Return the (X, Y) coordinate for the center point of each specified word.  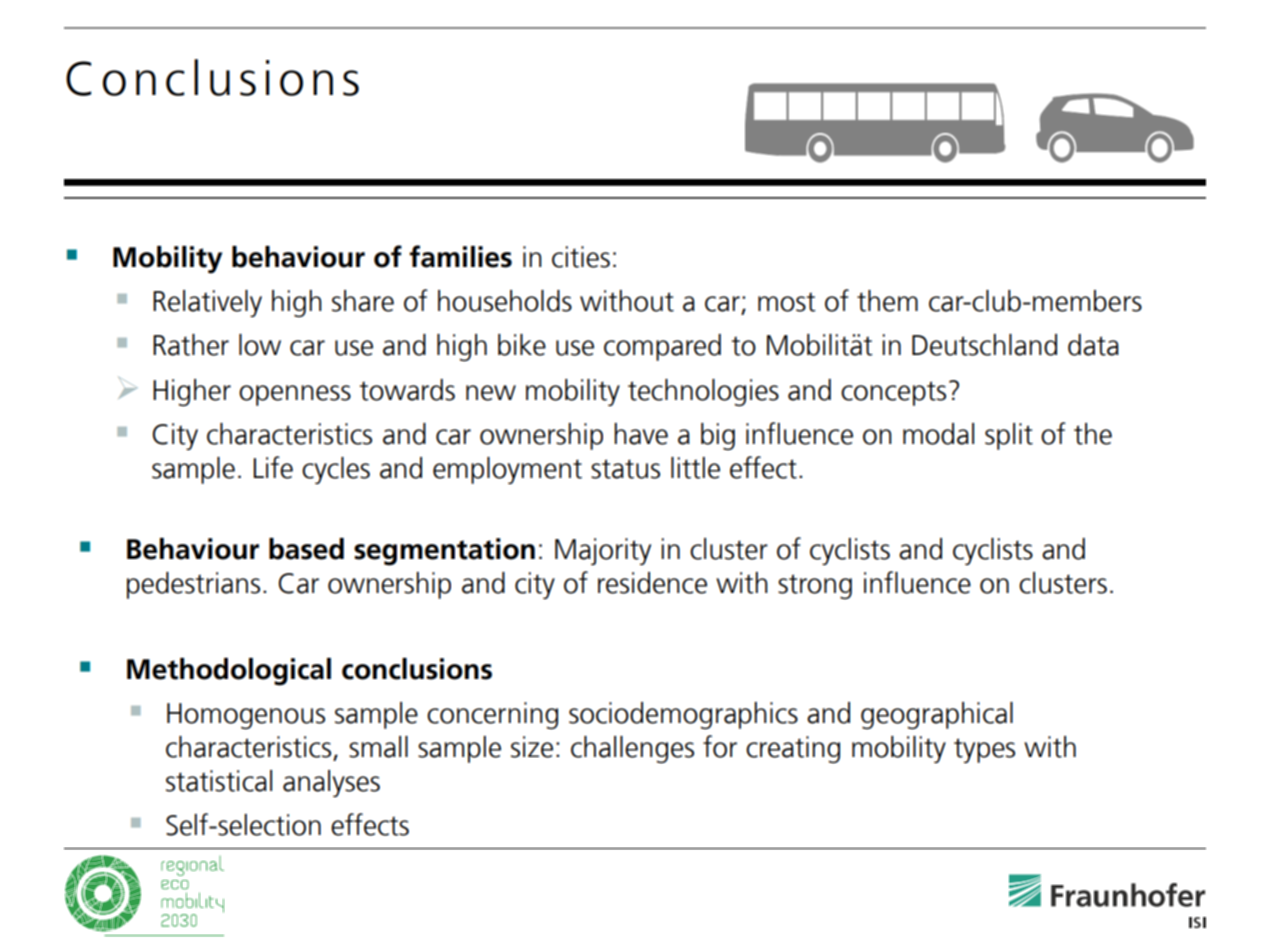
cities (581, 257)
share (363, 301)
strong (815, 586)
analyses (331, 783)
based (306, 549)
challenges (632, 749)
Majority (603, 551)
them (887, 301)
